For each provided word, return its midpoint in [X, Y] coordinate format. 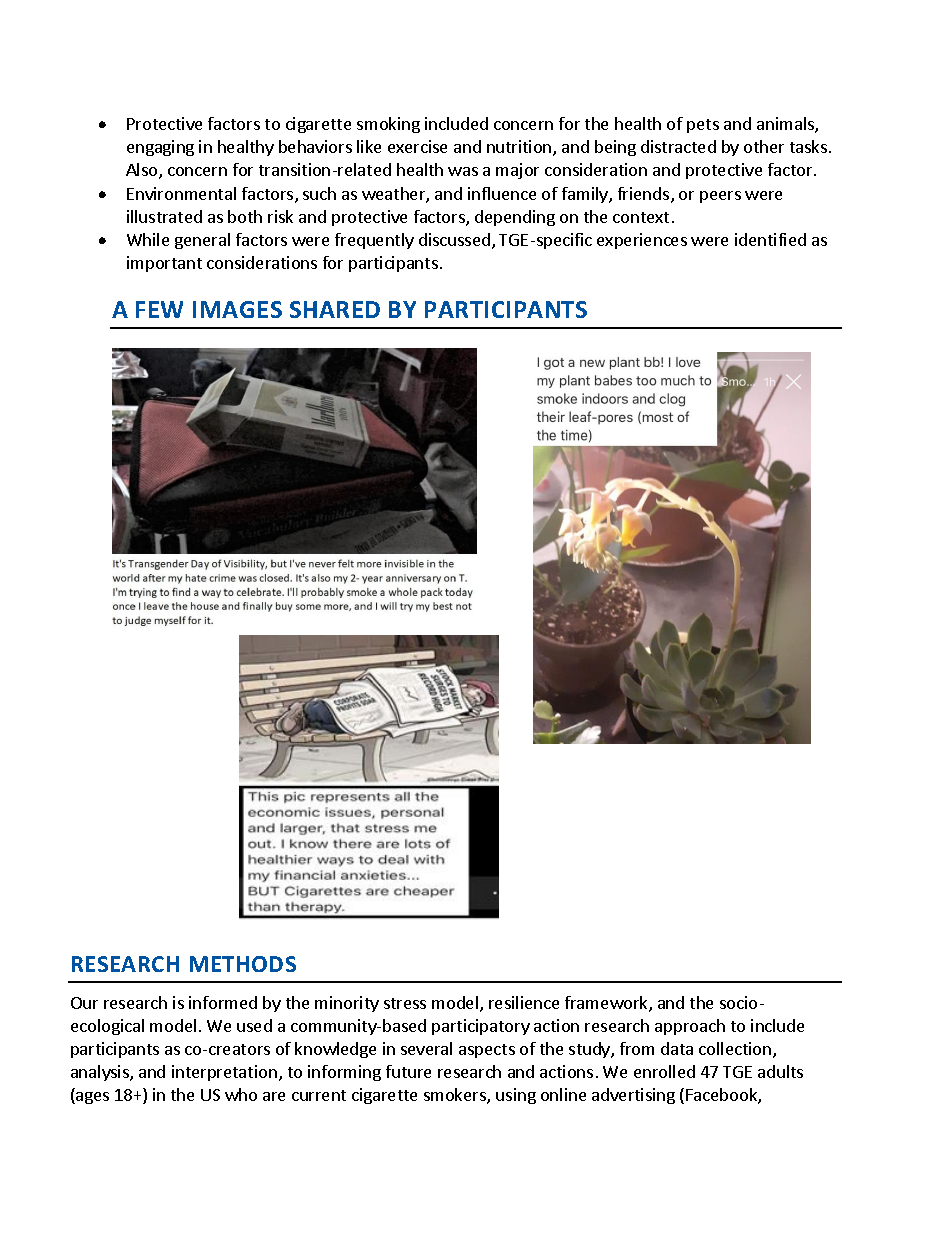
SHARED [335, 309]
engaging [160, 148]
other [764, 146]
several [426, 1048]
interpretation [224, 1073]
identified [770, 239]
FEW [159, 309]
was [463, 171]
